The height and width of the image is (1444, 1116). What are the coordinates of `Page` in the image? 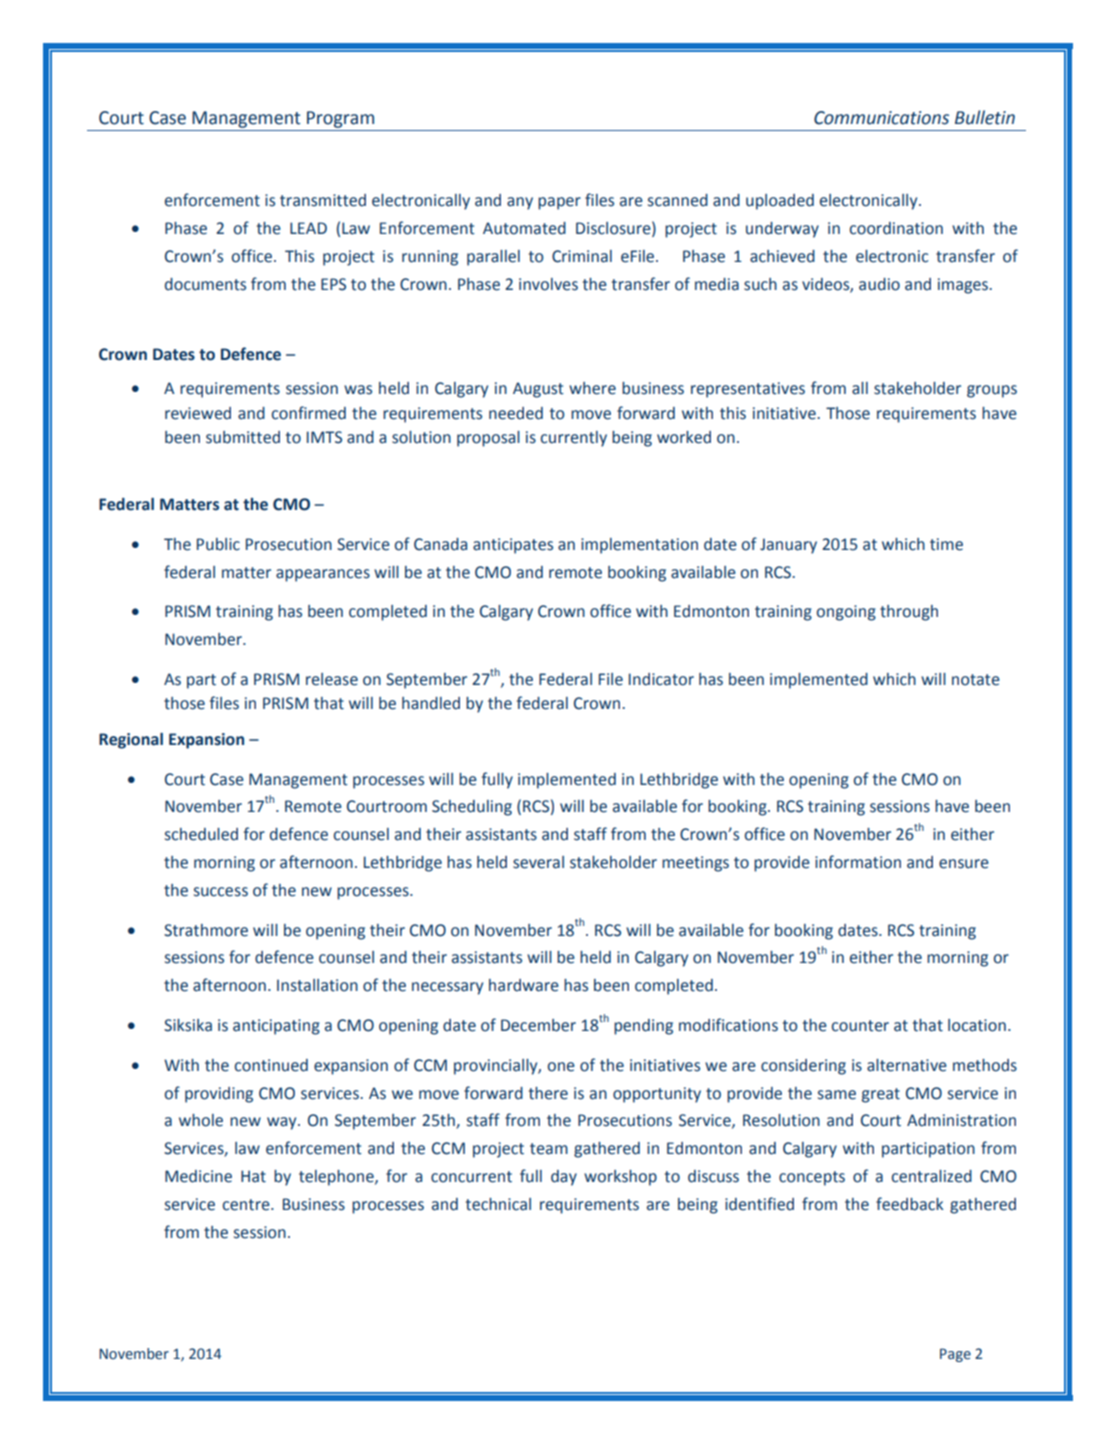 It's located at (955, 1355).
